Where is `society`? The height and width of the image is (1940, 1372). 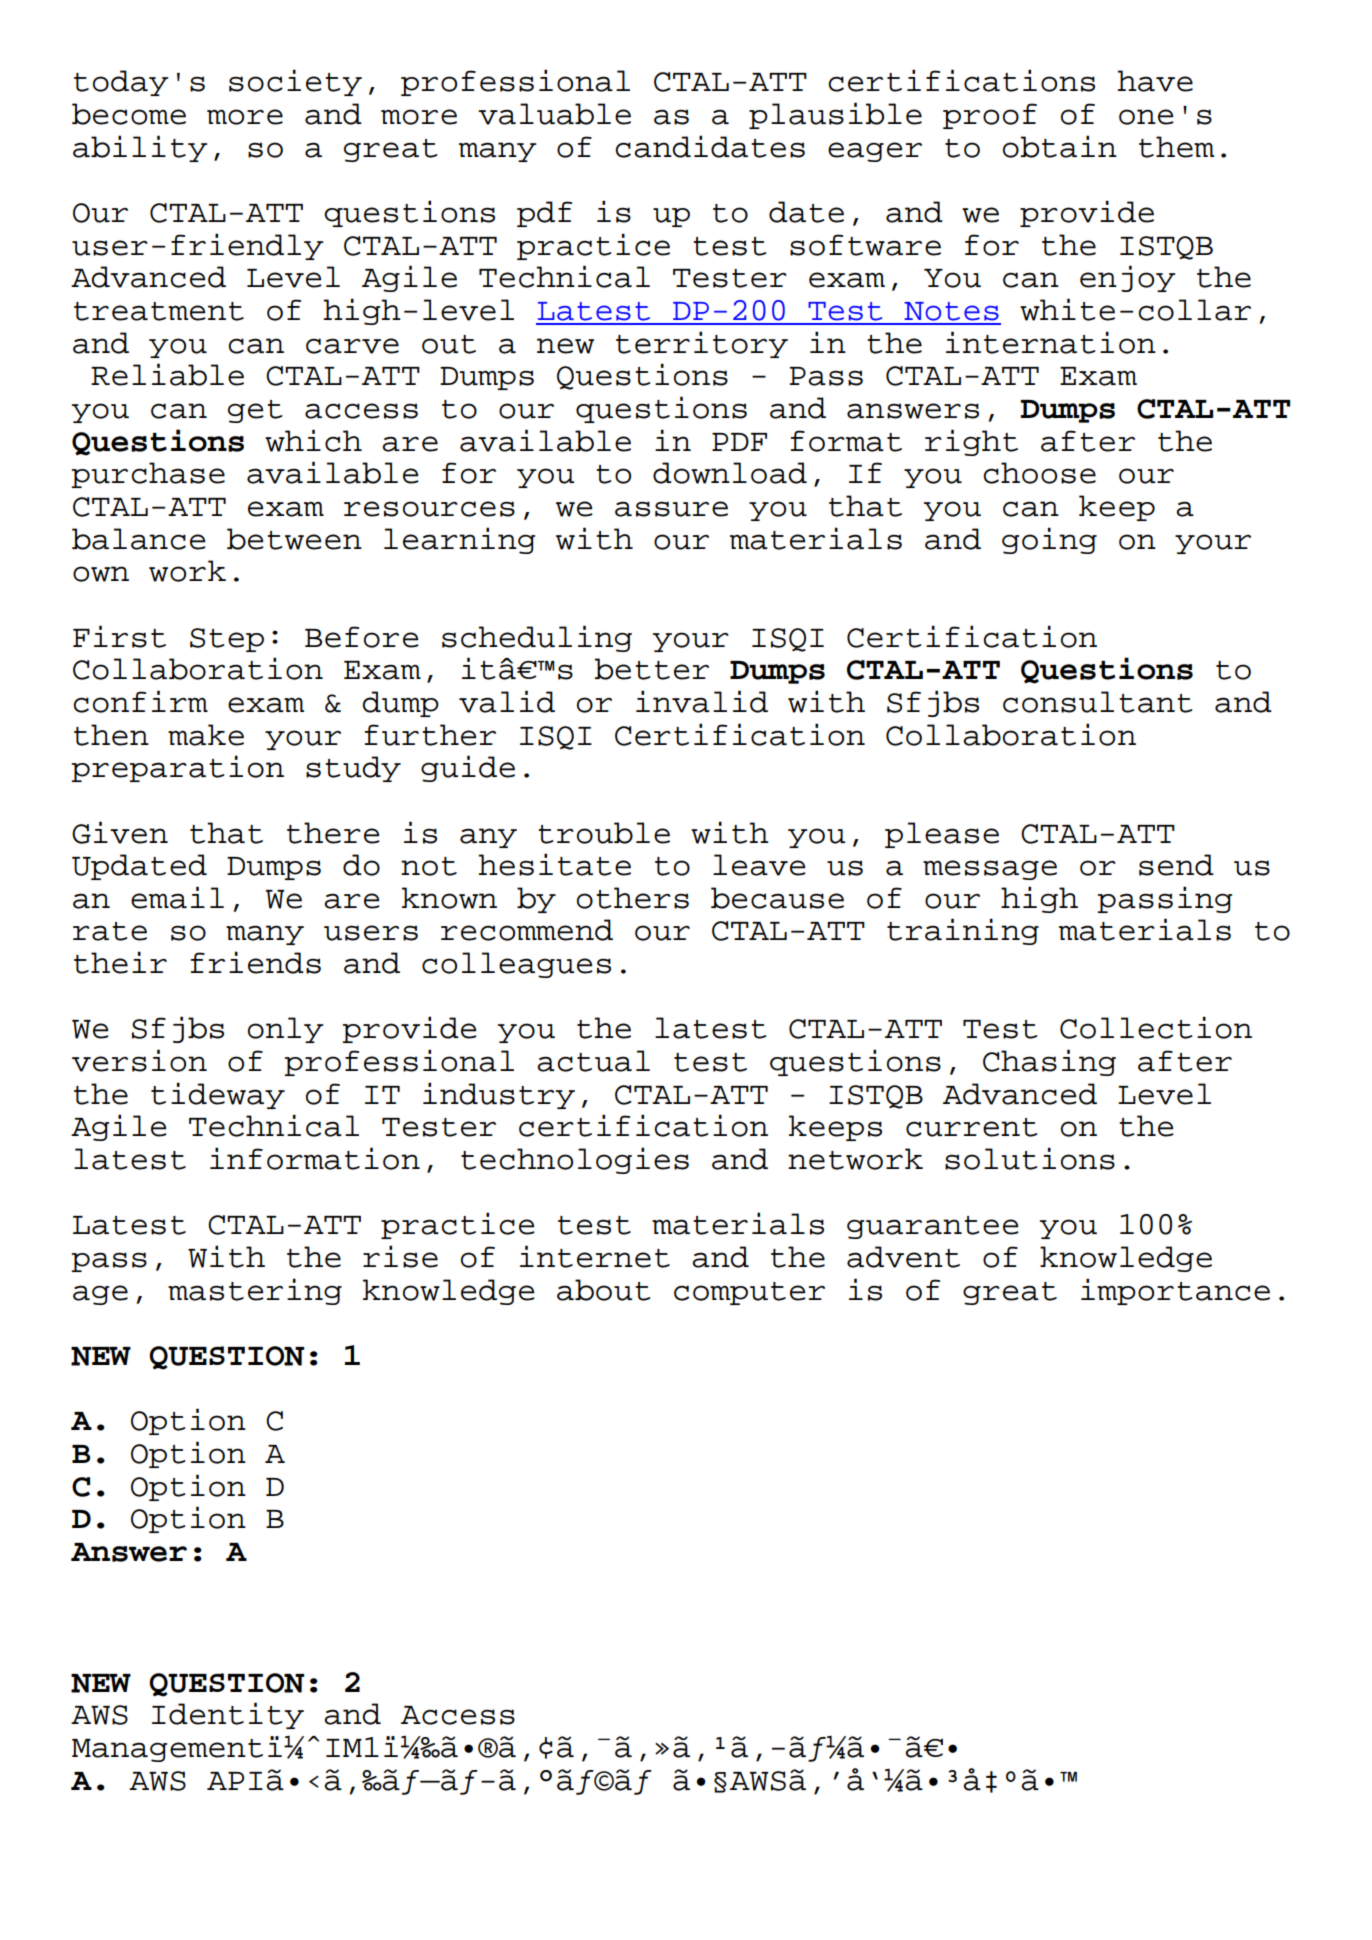 society is located at coordinates (295, 82).
